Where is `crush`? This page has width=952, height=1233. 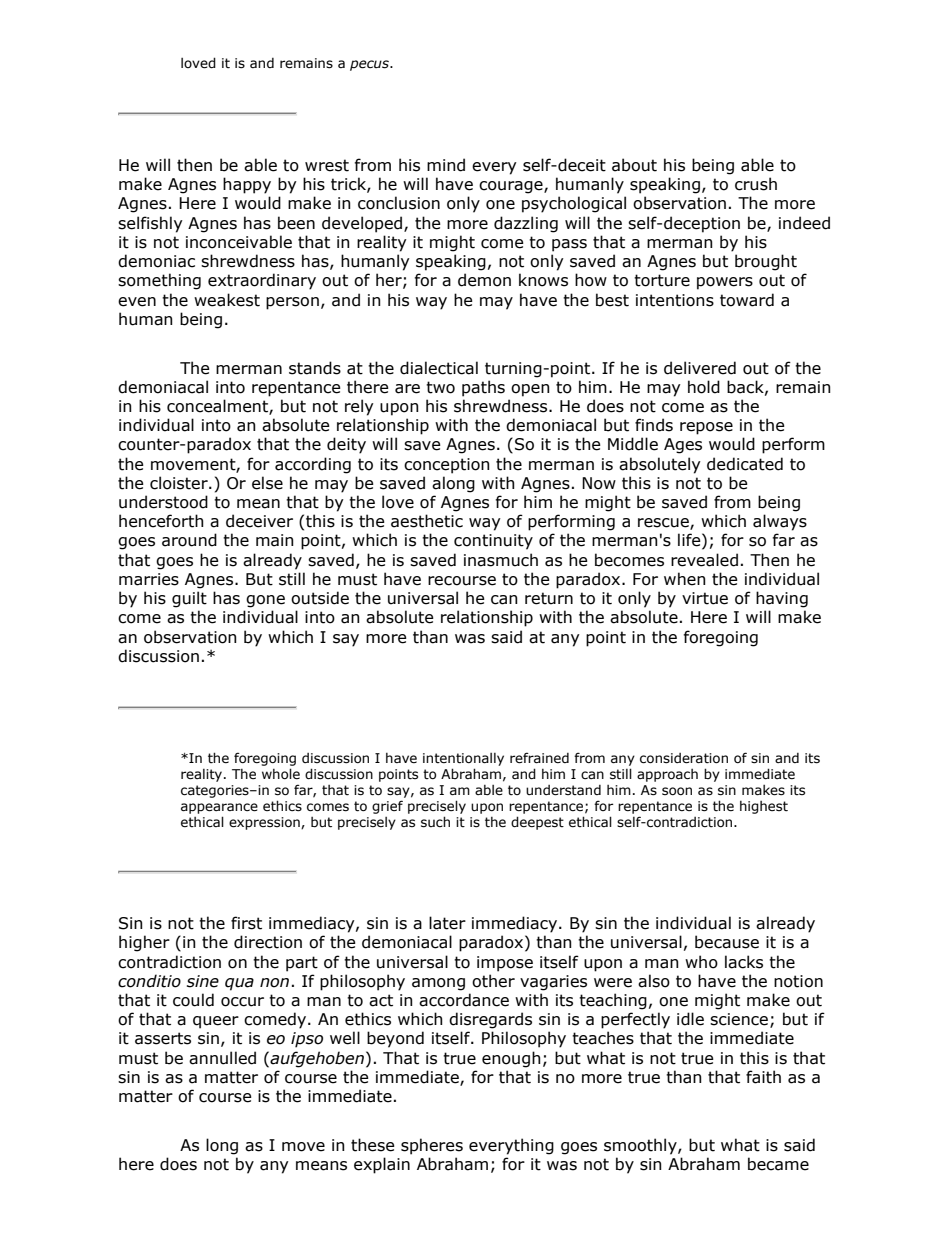
crush is located at coordinates (756, 184).
